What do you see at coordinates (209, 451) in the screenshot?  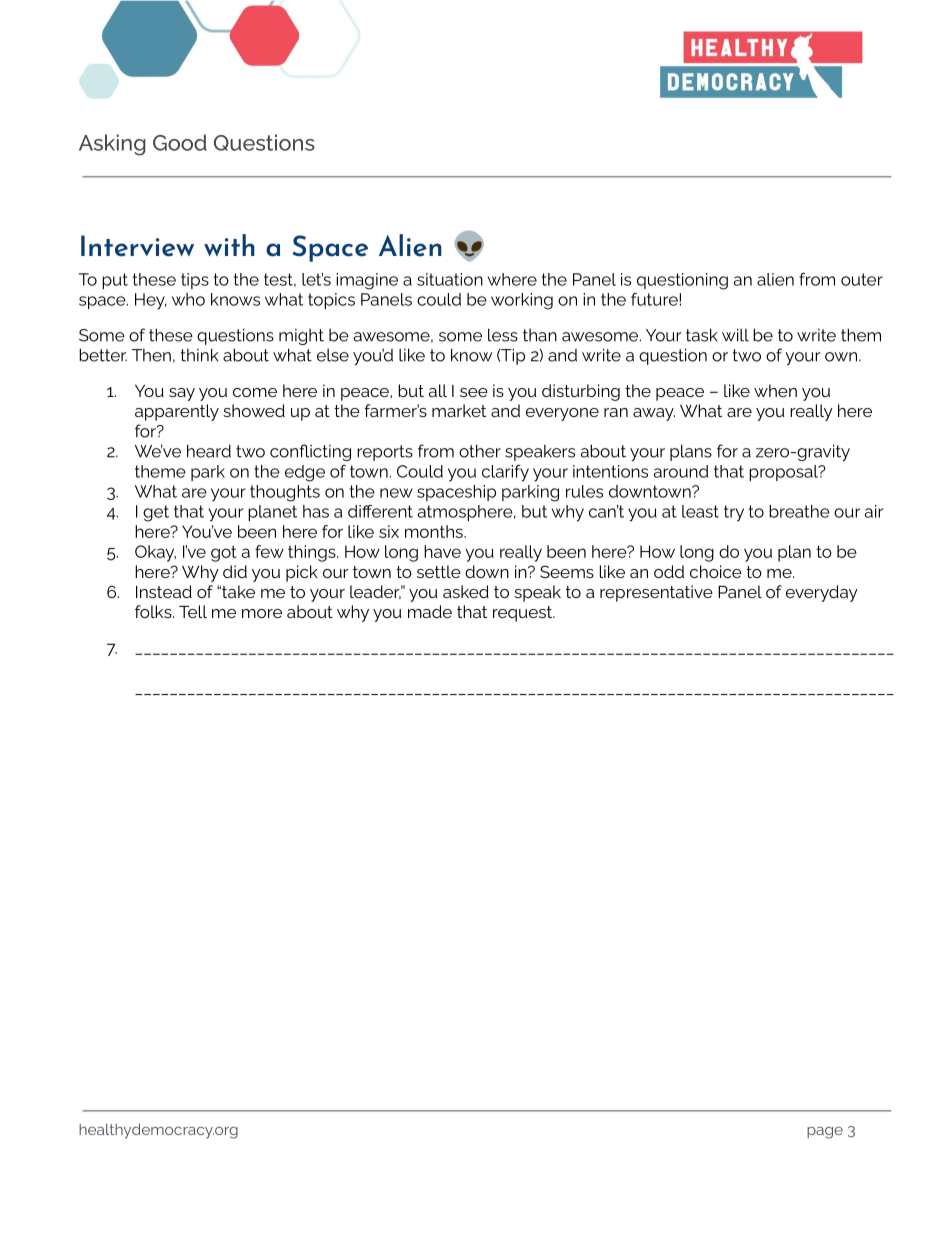 I see `heard` at bounding box center [209, 451].
